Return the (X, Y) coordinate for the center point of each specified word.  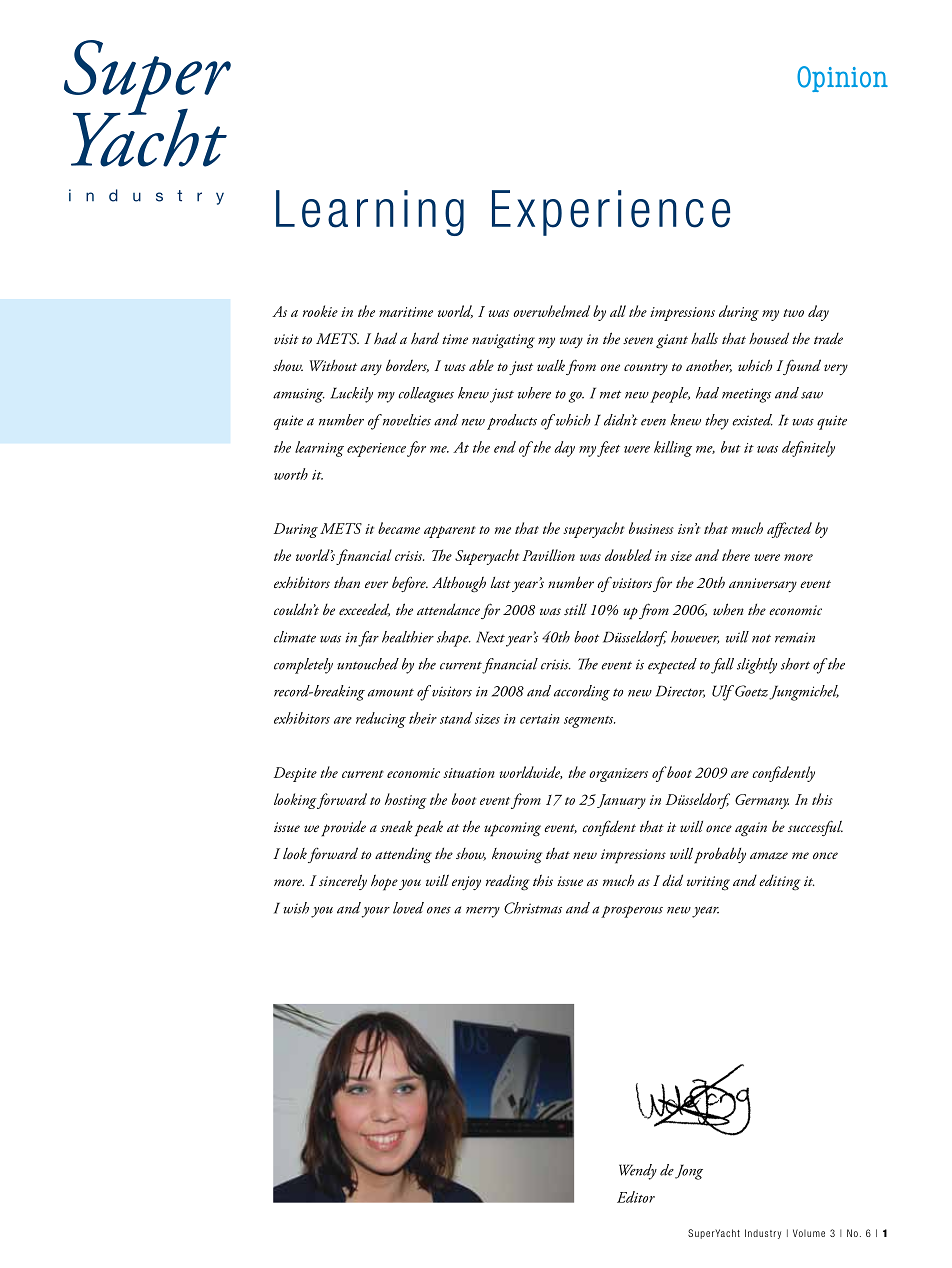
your (376, 912)
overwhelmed (551, 311)
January (621, 801)
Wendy (638, 1172)
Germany (762, 801)
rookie (320, 311)
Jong (689, 1172)
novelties (405, 420)
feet (608, 449)
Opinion (842, 79)
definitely (808, 449)
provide (343, 828)
